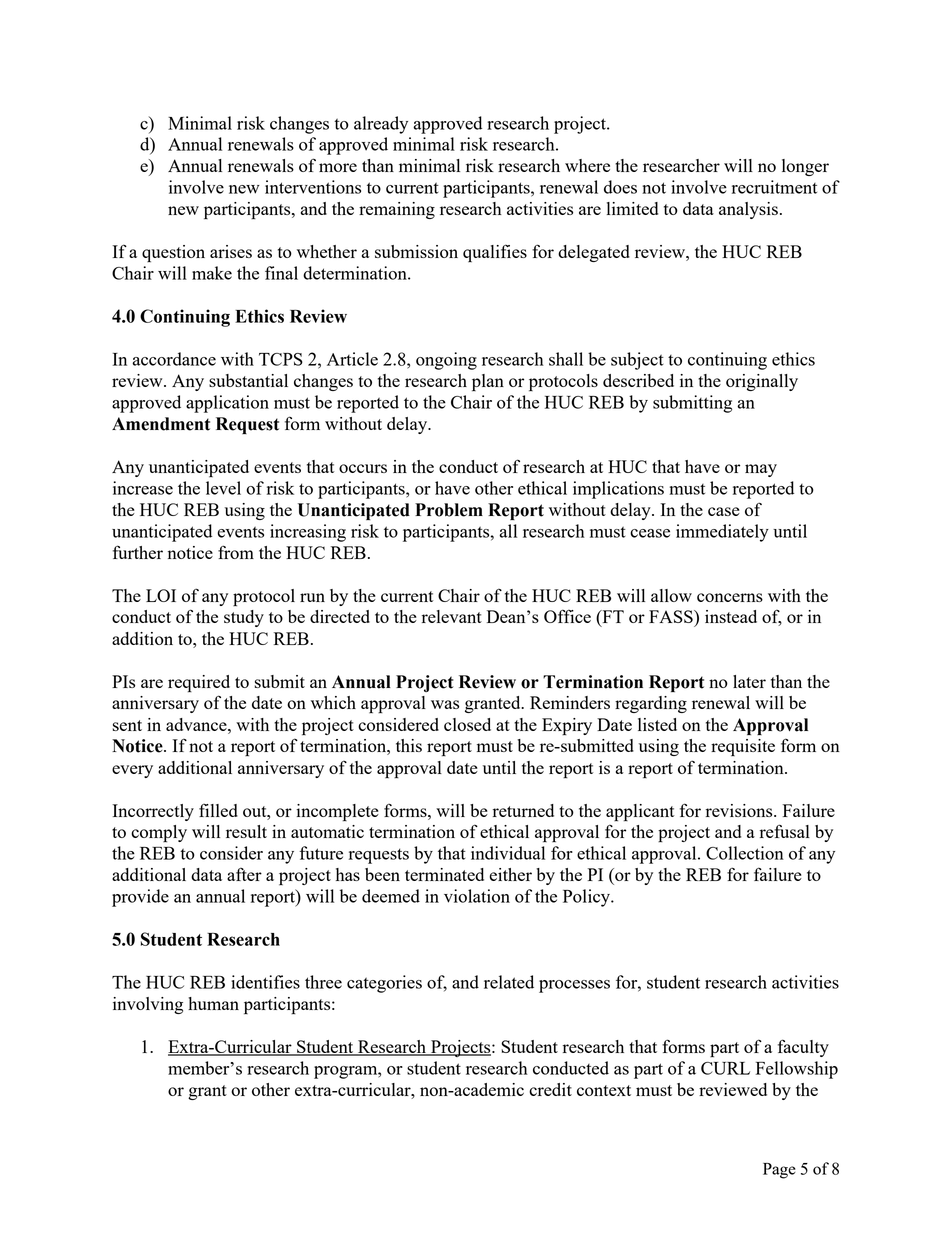 The height and width of the image is (1233, 952). Describe the element at coordinates (724, 511) in the image. I see `case` at that location.
